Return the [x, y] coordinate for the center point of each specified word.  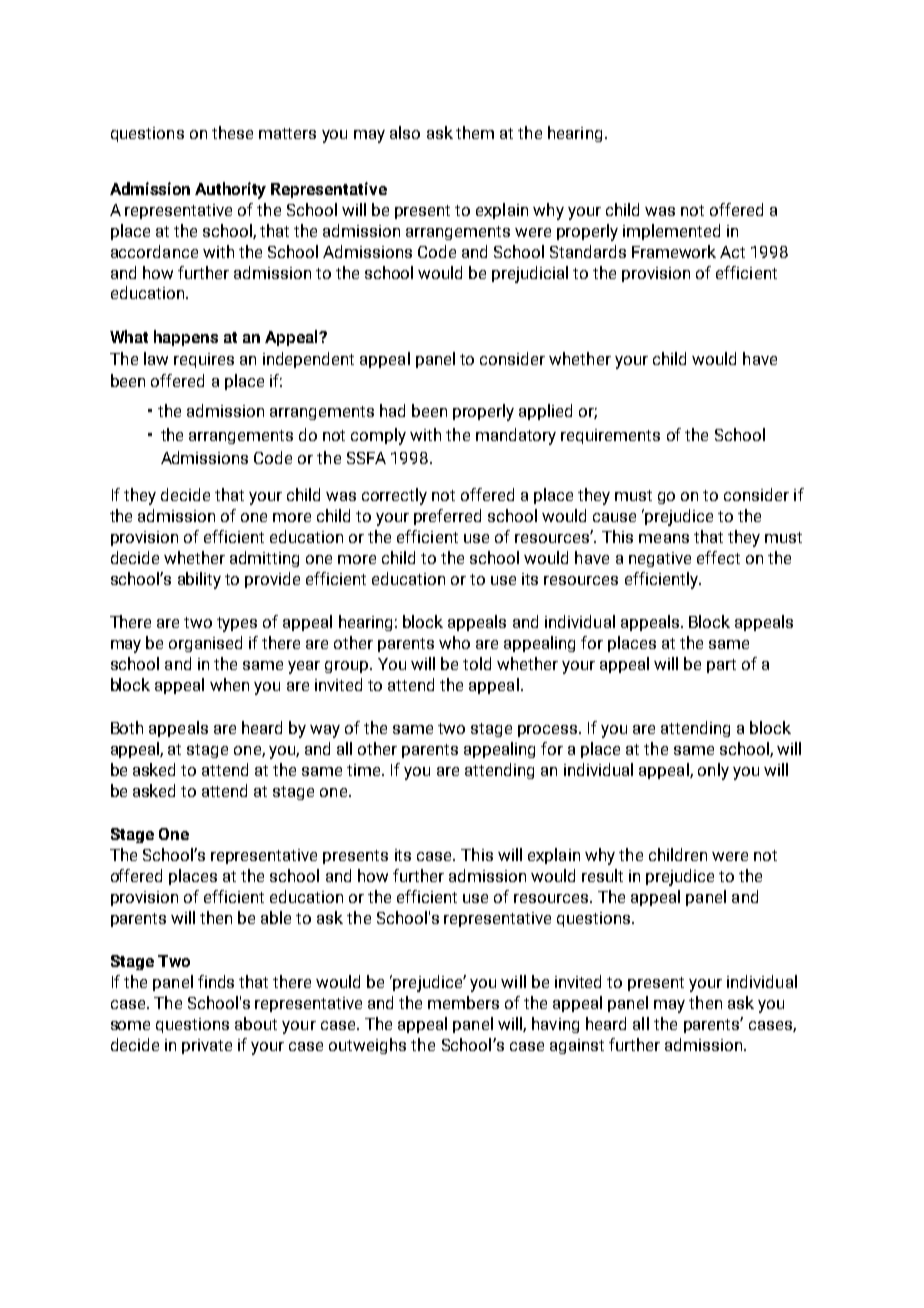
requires [204, 360]
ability [199, 580]
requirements [610, 436]
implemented [671, 232]
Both [127, 727]
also [405, 132]
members [463, 1002]
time [365, 770]
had [392, 410]
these [232, 132]
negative [660, 559]
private [207, 1046]
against [577, 1046]
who [454, 642]
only [713, 771]
